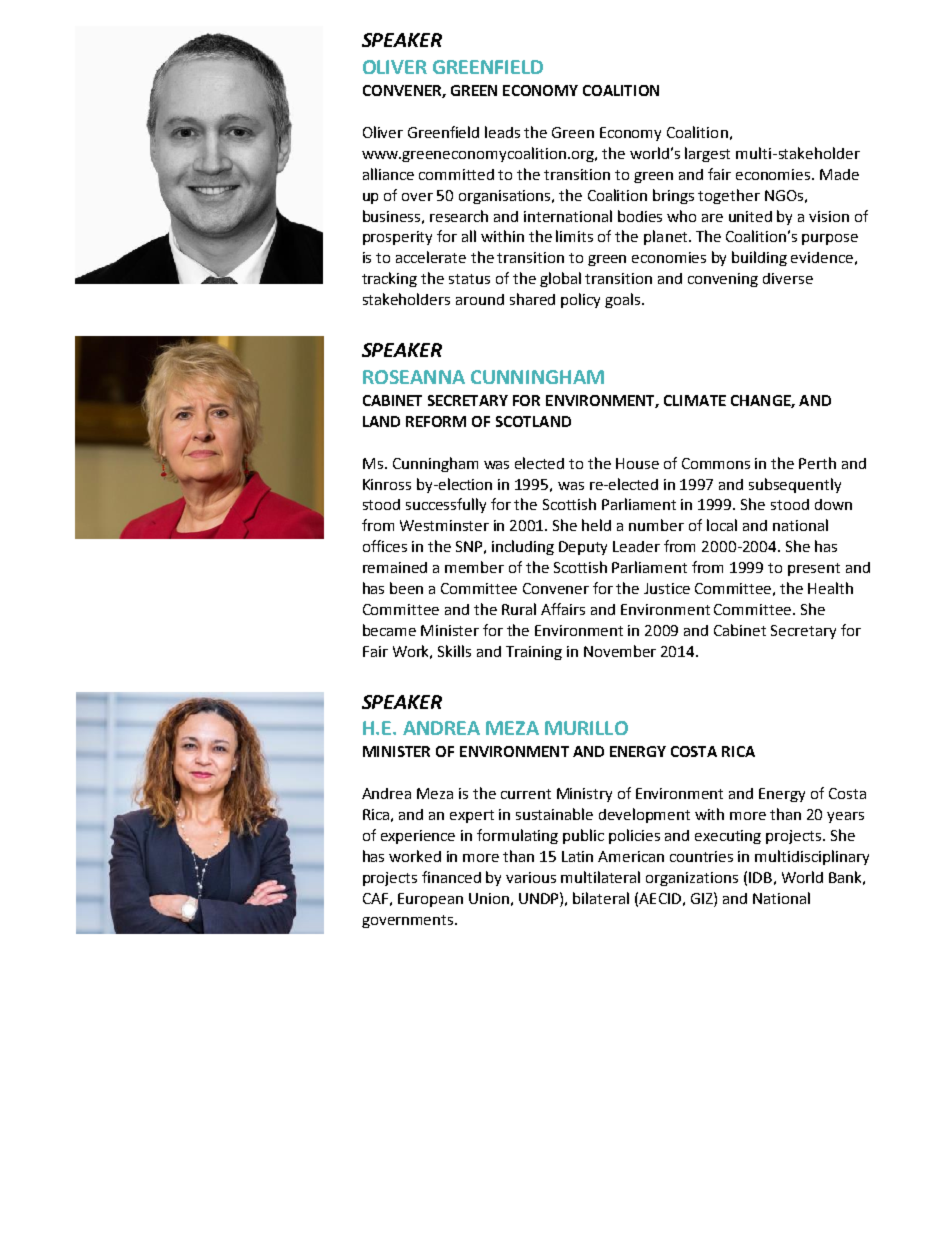 The image size is (952, 1233). Describe the element at coordinates (817, 463) in the screenshot. I see `Perth` at that location.
